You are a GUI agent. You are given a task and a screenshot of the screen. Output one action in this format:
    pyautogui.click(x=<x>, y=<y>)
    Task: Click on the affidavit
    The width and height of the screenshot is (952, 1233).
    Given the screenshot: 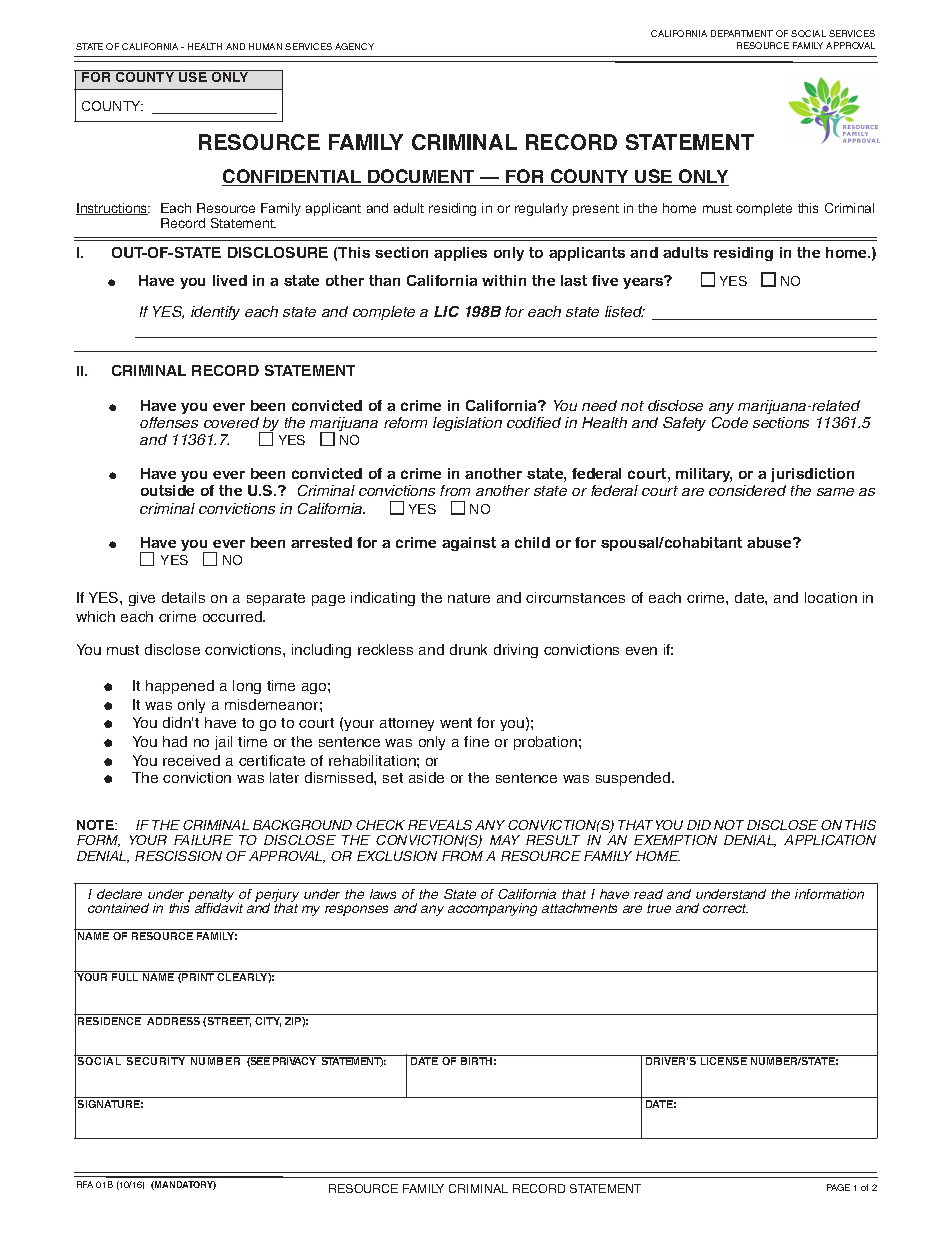 What is the action you would take?
    pyautogui.click(x=219, y=906)
